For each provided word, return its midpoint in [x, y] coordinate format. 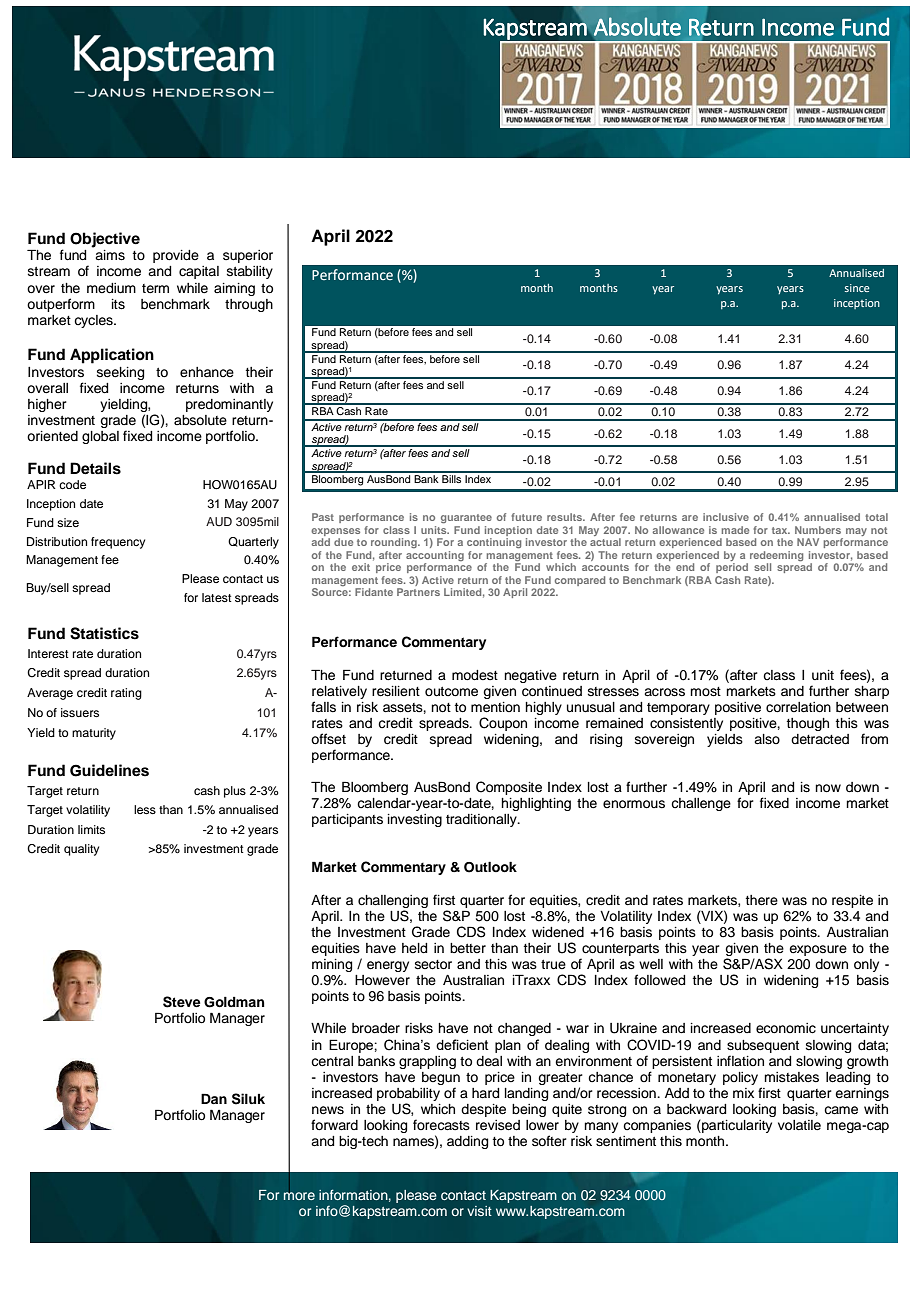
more [299, 1196]
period [732, 568]
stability [250, 272]
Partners [418, 592]
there [762, 900]
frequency [118, 543]
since [857, 288]
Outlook [490, 867]
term [155, 289]
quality [81, 850]
